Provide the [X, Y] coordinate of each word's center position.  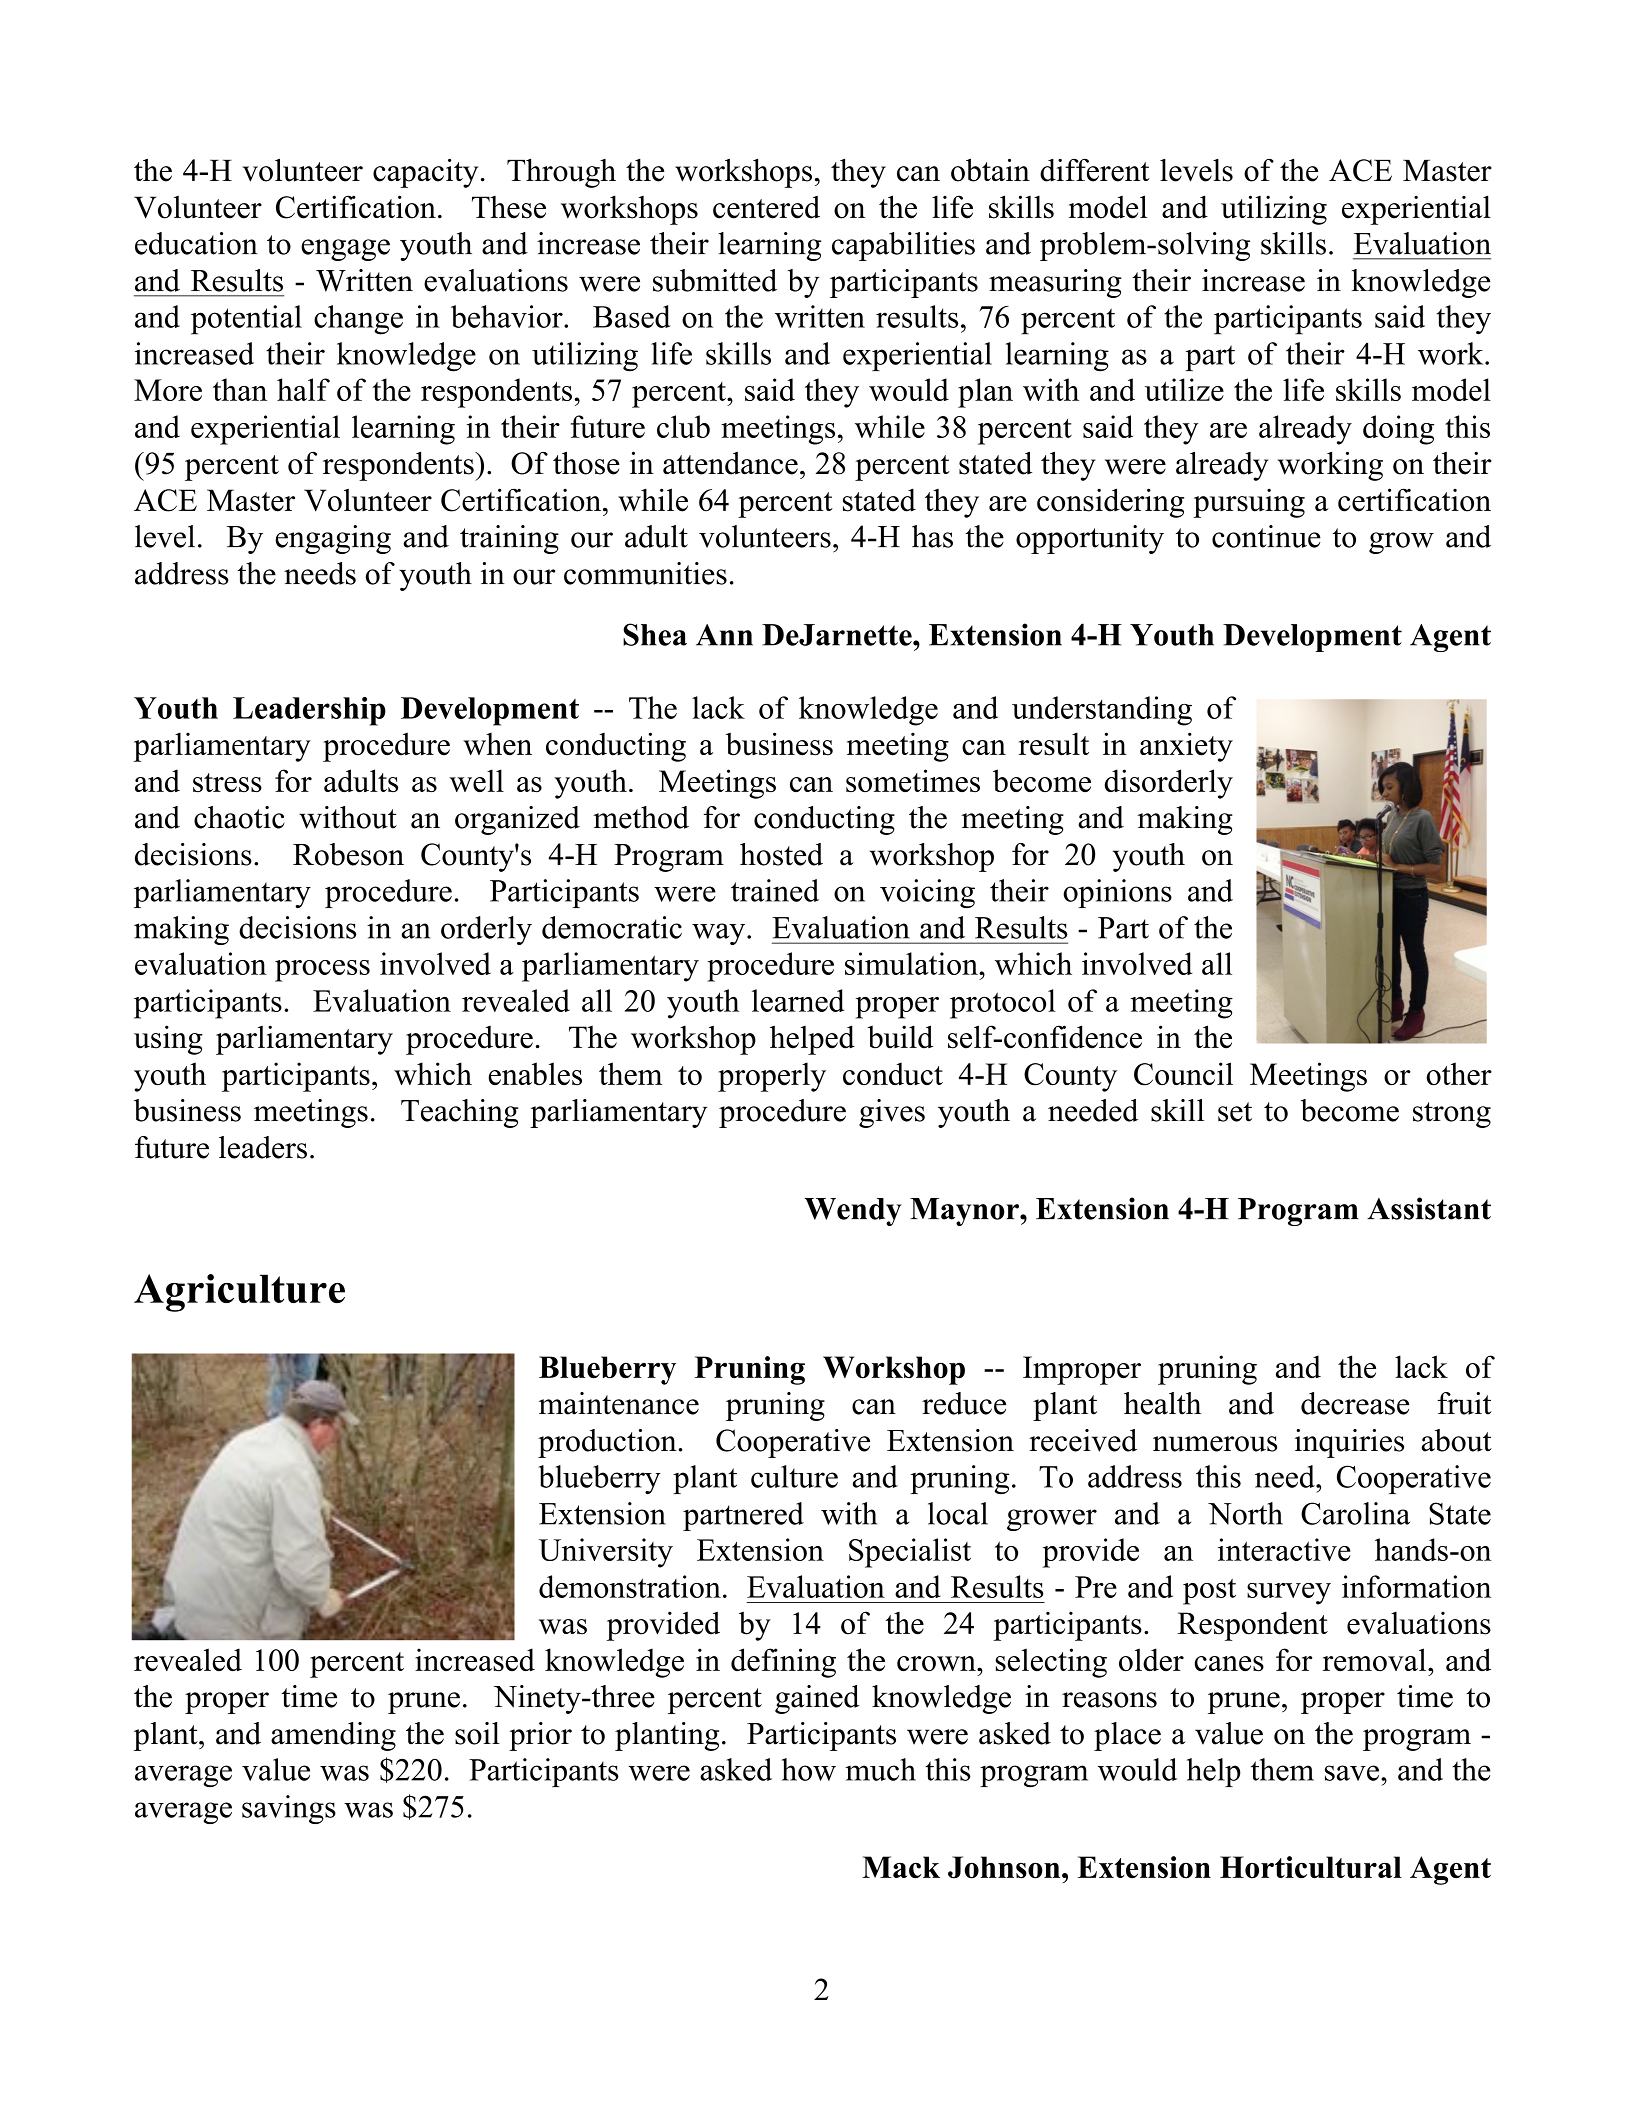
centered [766, 207]
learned [798, 1000]
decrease [1355, 1403]
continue [1266, 536]
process [322, 971]
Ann [724, 635]
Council [1183, 1074]
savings [289, 1809]
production [607, 1443]
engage [345, 250]
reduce [964, 1403]
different [1095, 170]
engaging [333, 539]
